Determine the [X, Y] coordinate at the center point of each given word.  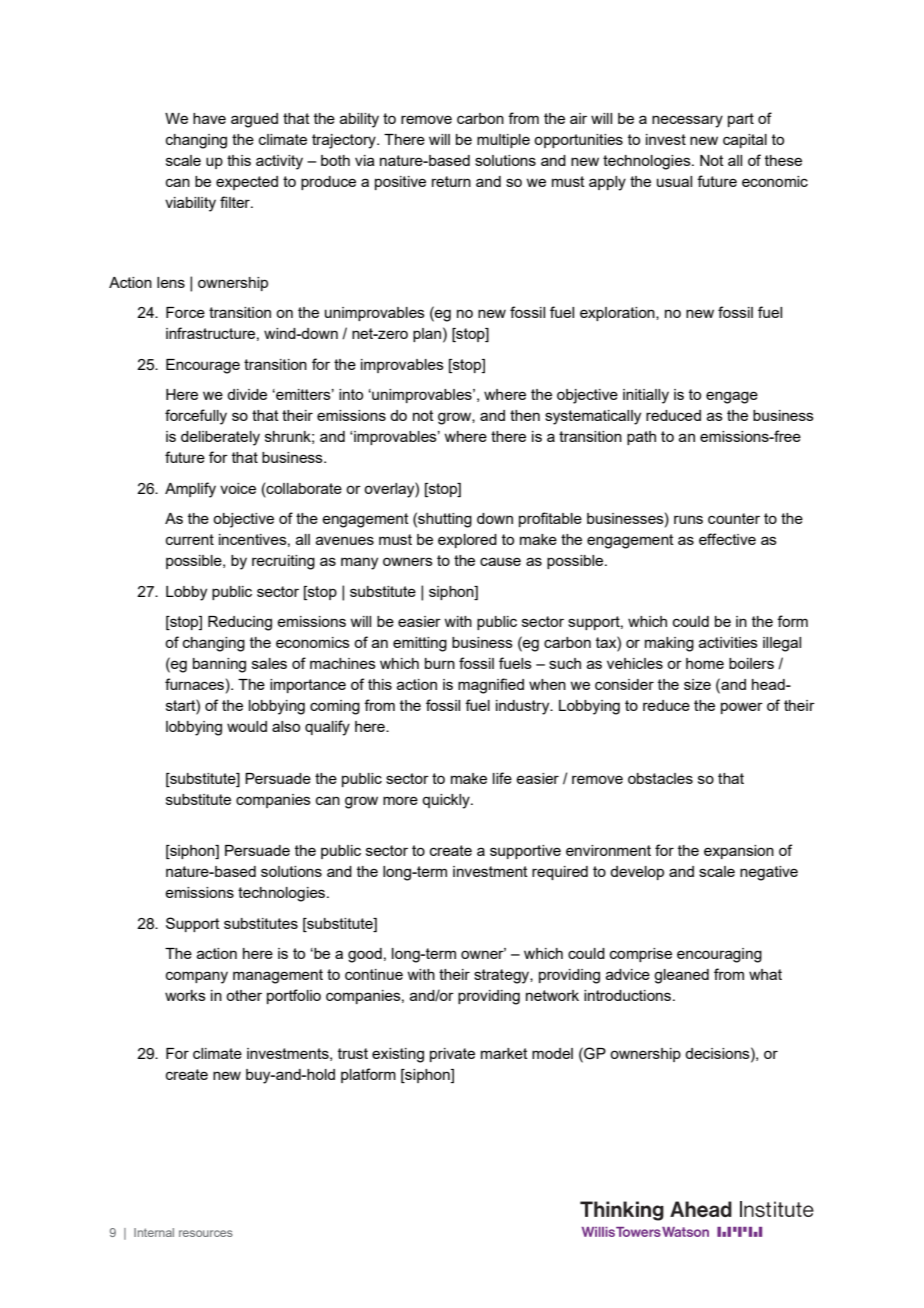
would [247, 726]
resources [206, 1233]
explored [467, 541]
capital [745, 141]
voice [238, 488]
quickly [447, 801]
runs [688, 519]
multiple [503, 141]
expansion [739, 852]
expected [247, 183]
